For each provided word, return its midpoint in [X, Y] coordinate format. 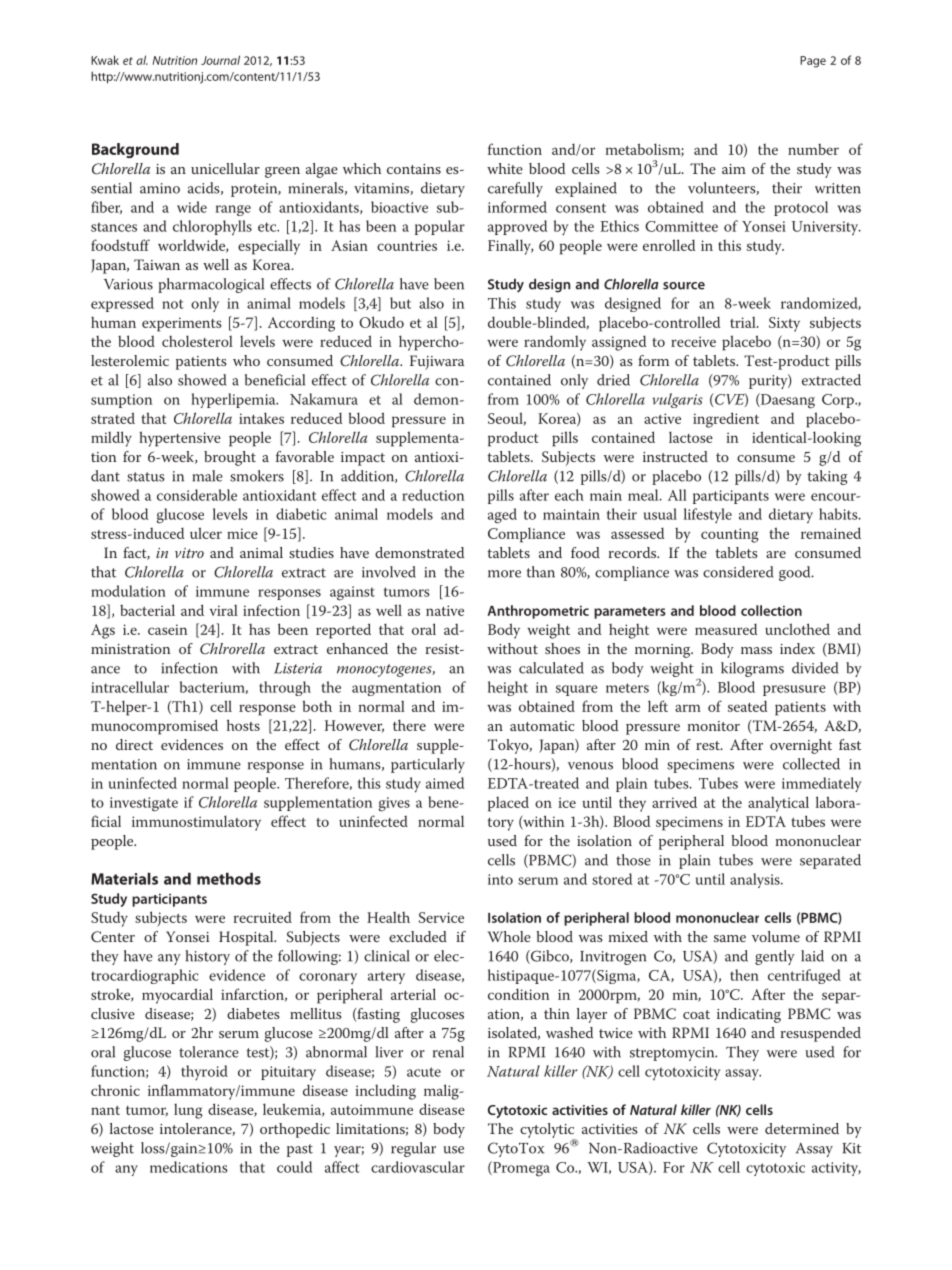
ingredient [726, 420]
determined [802, 1128]
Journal [220, 60]
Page [813, 62]
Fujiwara [437, 362]
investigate [144, 804]
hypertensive [180, 439]
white [505, 168]
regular [413, 1149]
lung [188, 1111]
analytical [778, 804]
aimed [445, 783]
